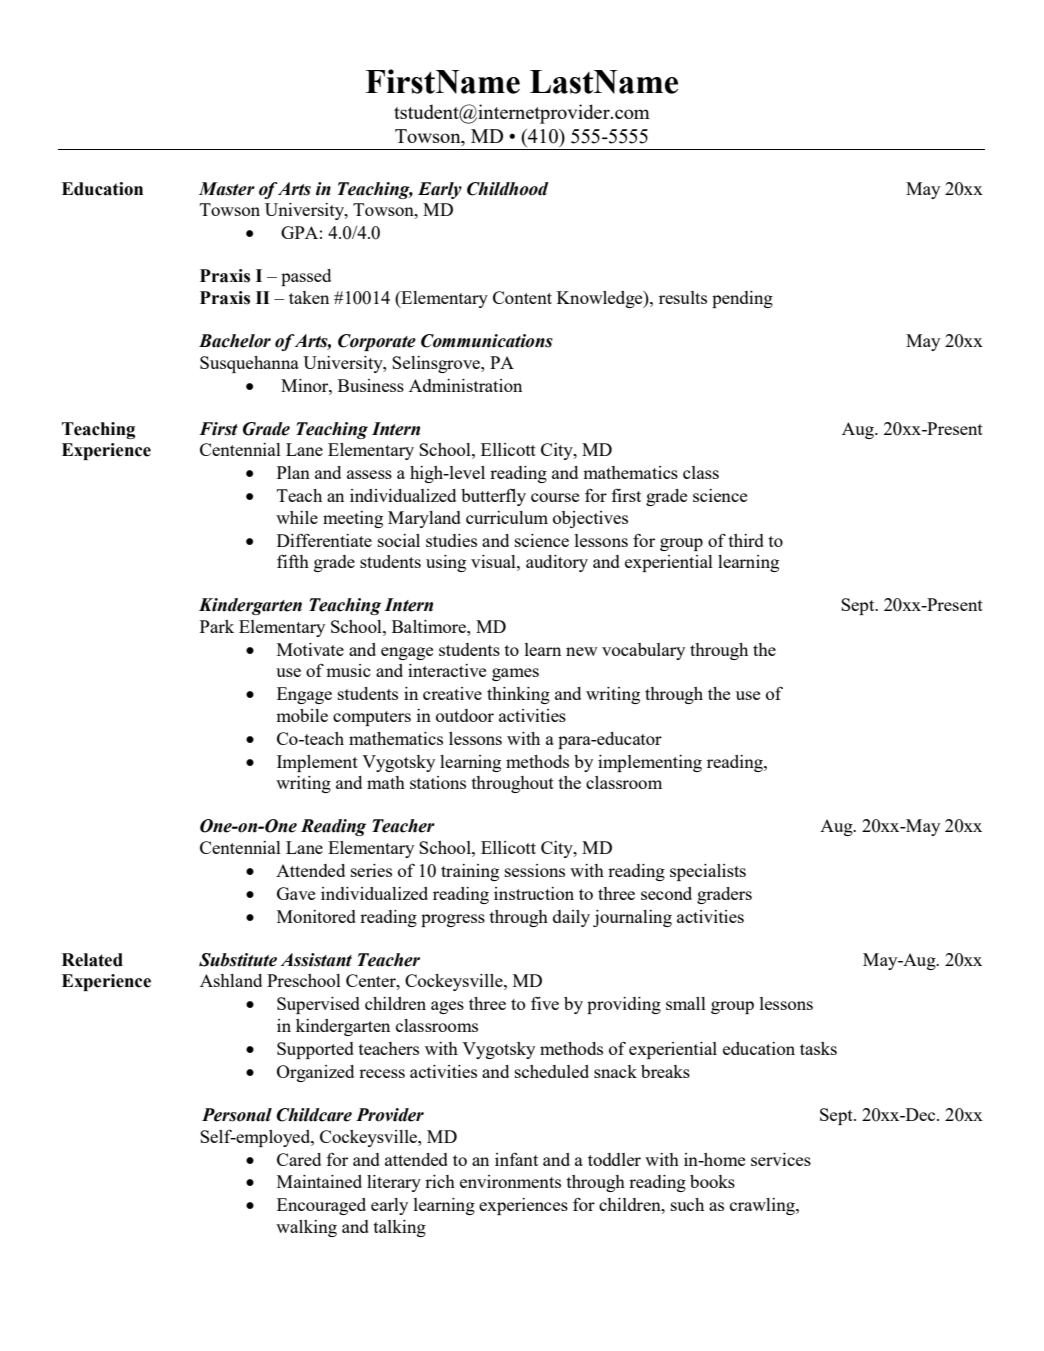 This image has height=1351, width=1044. Describe the element at coordinates (508, 189) in the image. I see `Childhood` at that location.
